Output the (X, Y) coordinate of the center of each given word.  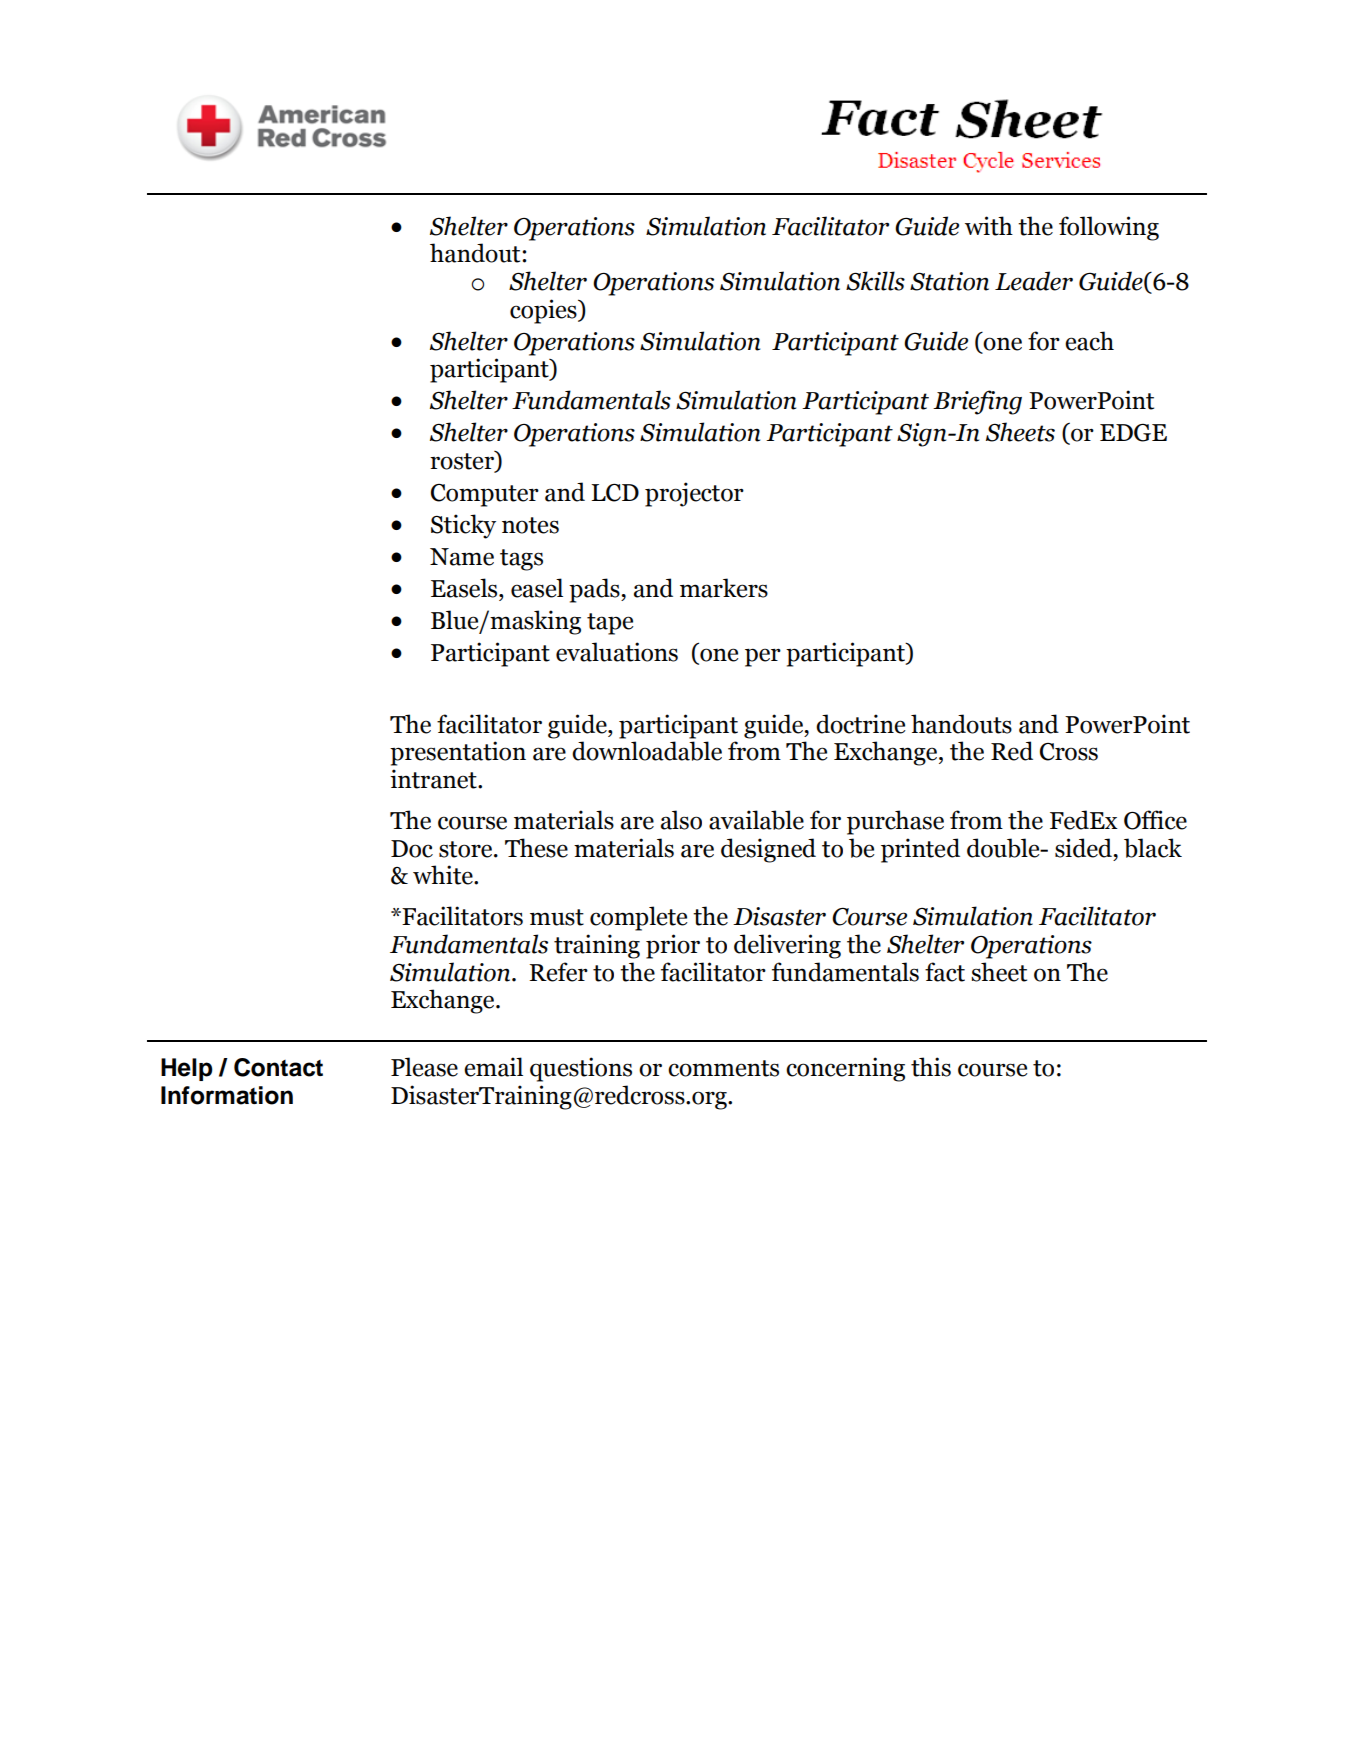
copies (544, 311)
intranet (434, 779)
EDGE (1133, 433)
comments (723, 1068)
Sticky (463, 526)
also (681, 820)
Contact (278, 1067)
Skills (875, 281)
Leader (1034, 281)
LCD (615, 493)
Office (1155, 820)
